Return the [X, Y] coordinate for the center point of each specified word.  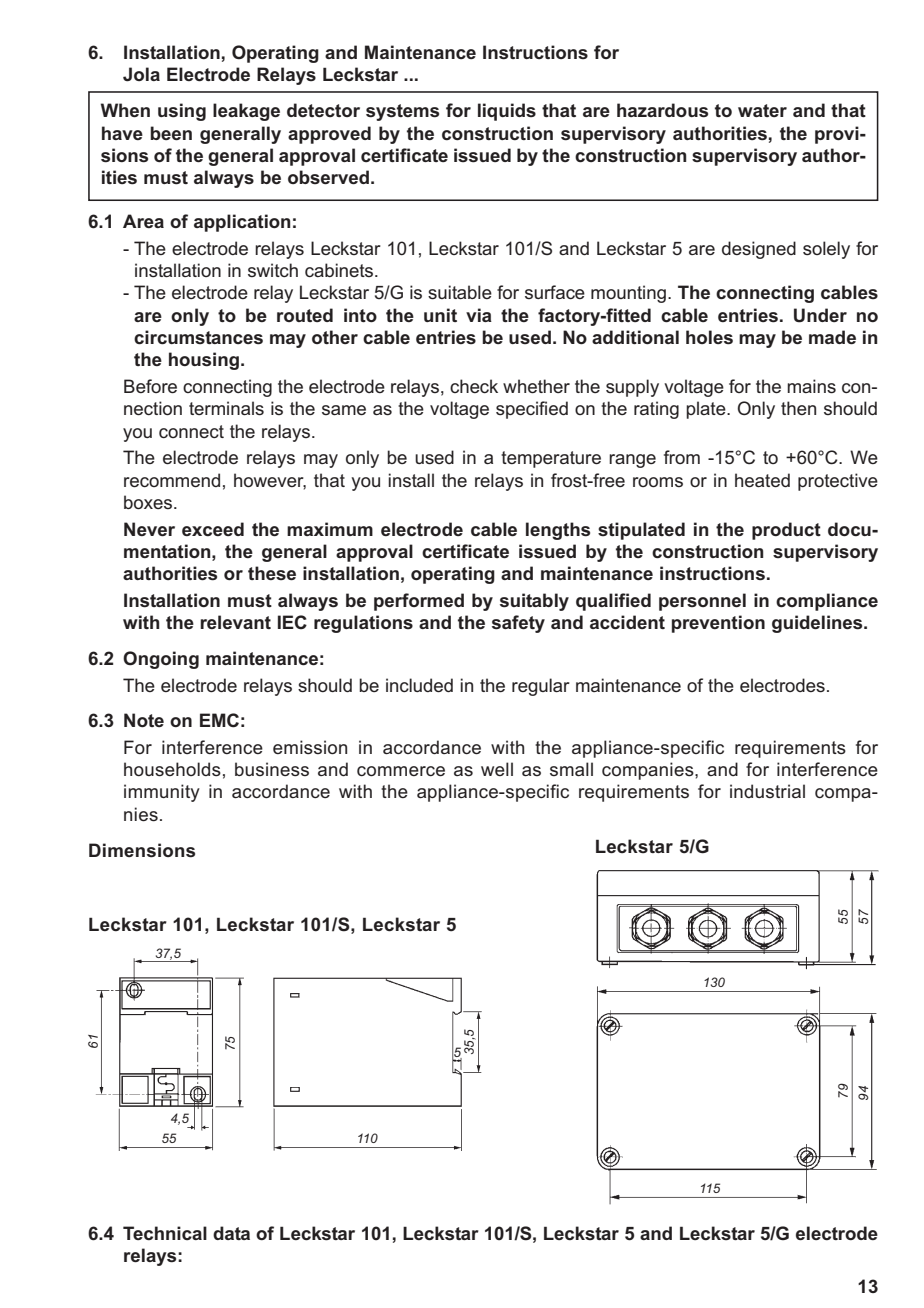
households [172, 769]
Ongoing [161, 660]
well [497, 769]
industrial [767, 791]
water [762, 110]
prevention [718, 624]
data [231, 1233]
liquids [507, 112]
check [474, 386]
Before [150, 386]
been [171, 133]
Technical [165, 1233]
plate [707, 410]
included [419, 685]
